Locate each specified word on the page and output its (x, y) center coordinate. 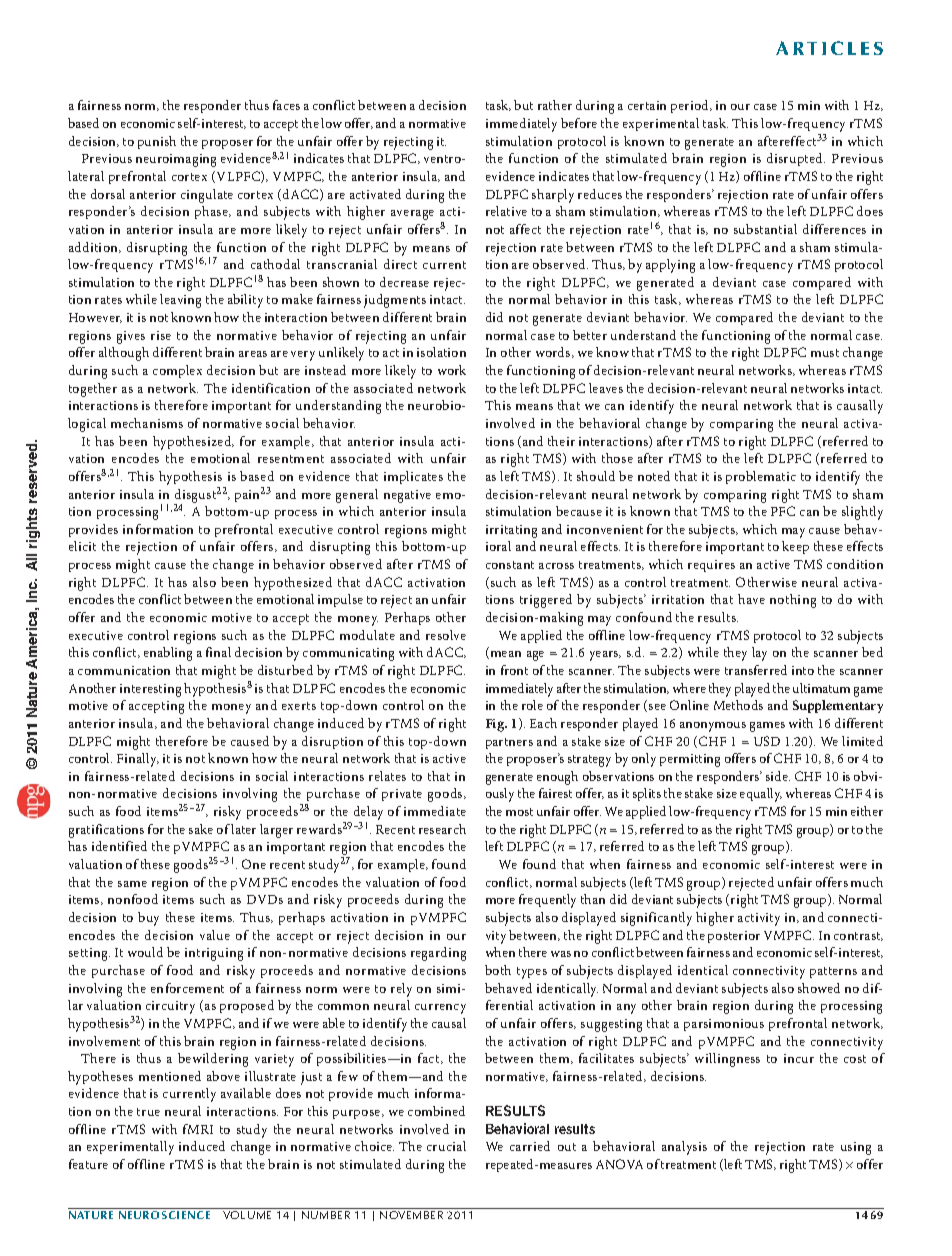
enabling (168, 654)
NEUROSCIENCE (164, 1215)
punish (157, 142)
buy (148, 919)
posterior (734, 937)
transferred (756, 670)
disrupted (796, 159)
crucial (446, 1146)
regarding (438, 954)
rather (555, 105)
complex (177, 371)
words (554, 352)
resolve (446, 635)
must (825, 353)
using (856, 1148)
